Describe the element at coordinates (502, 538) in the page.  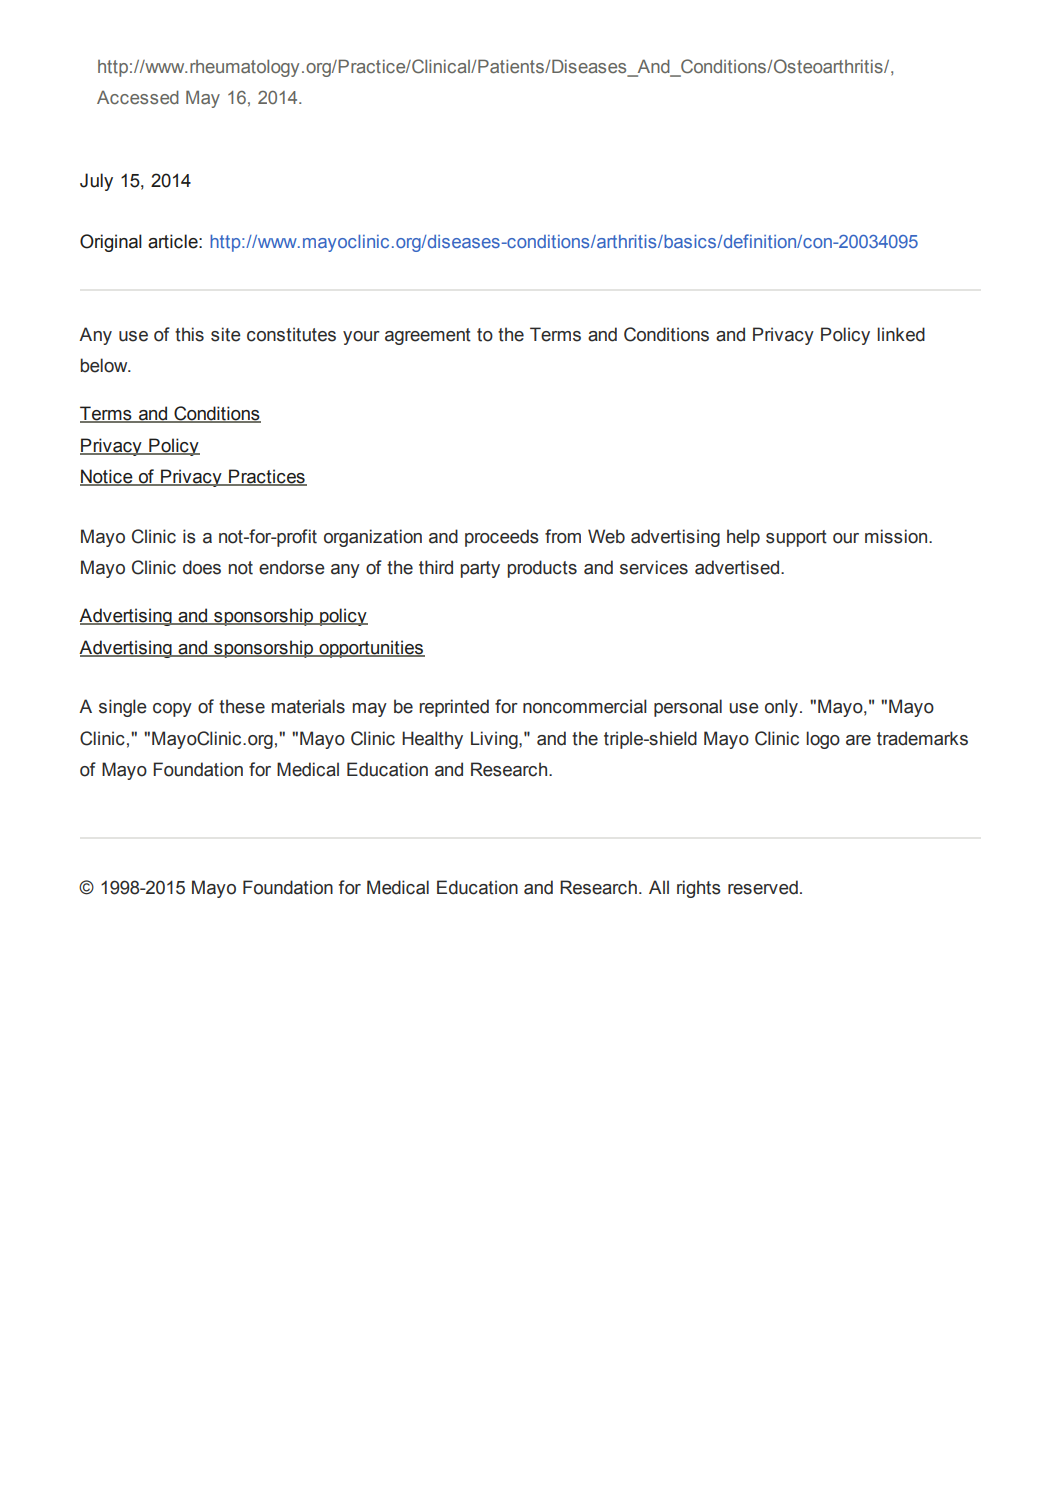
I see `proceeds` at that location.
